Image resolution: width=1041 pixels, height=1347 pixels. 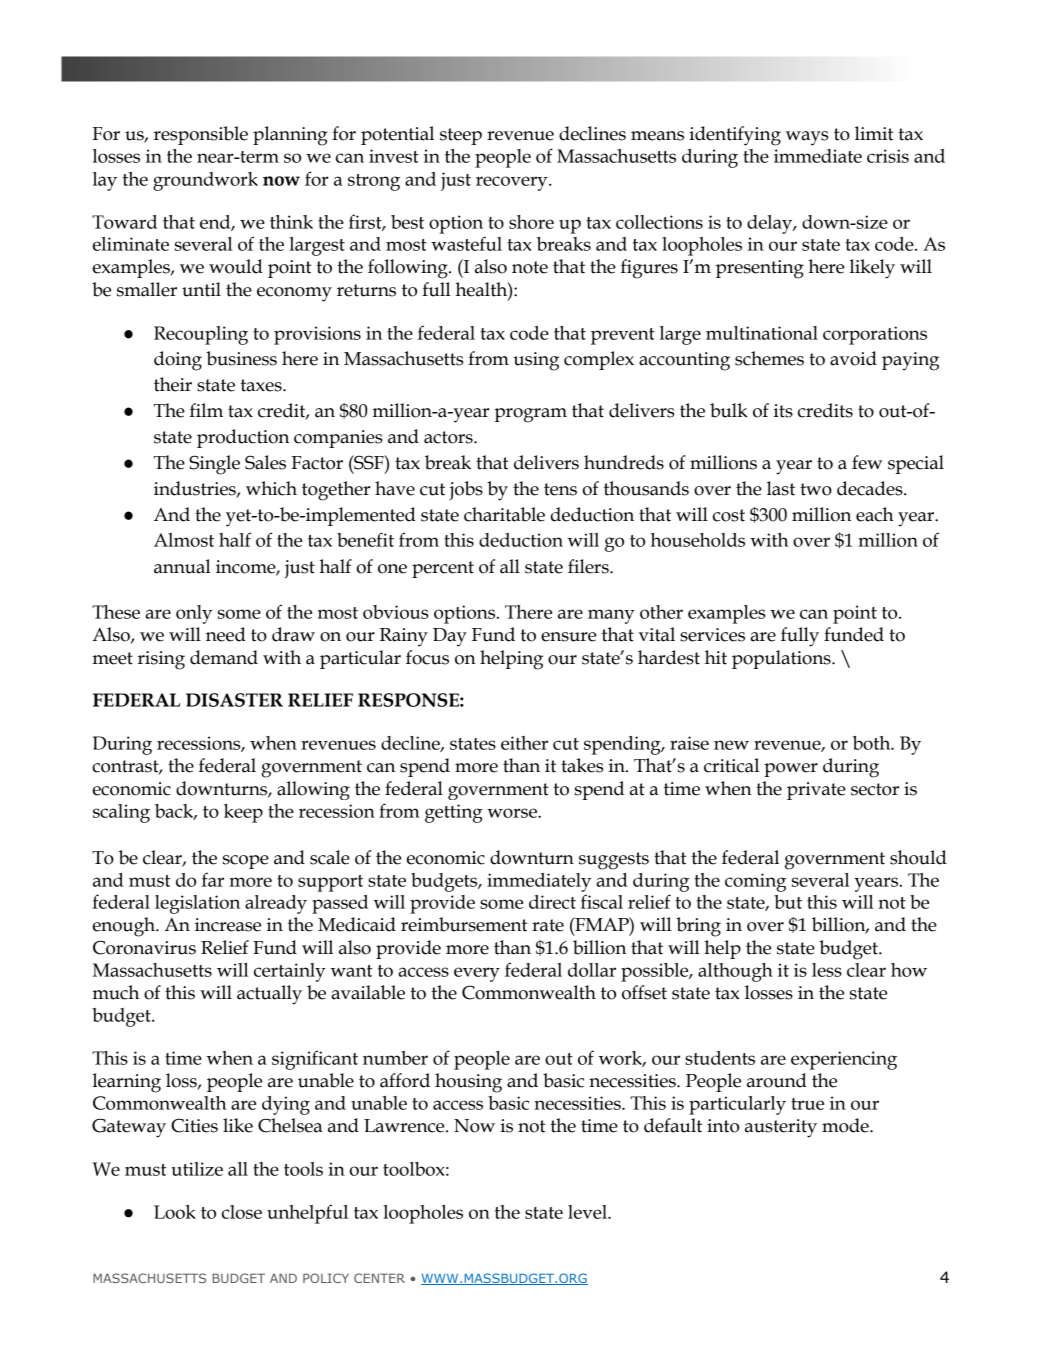 I want to click on steep, so click(x=461, y=136).
